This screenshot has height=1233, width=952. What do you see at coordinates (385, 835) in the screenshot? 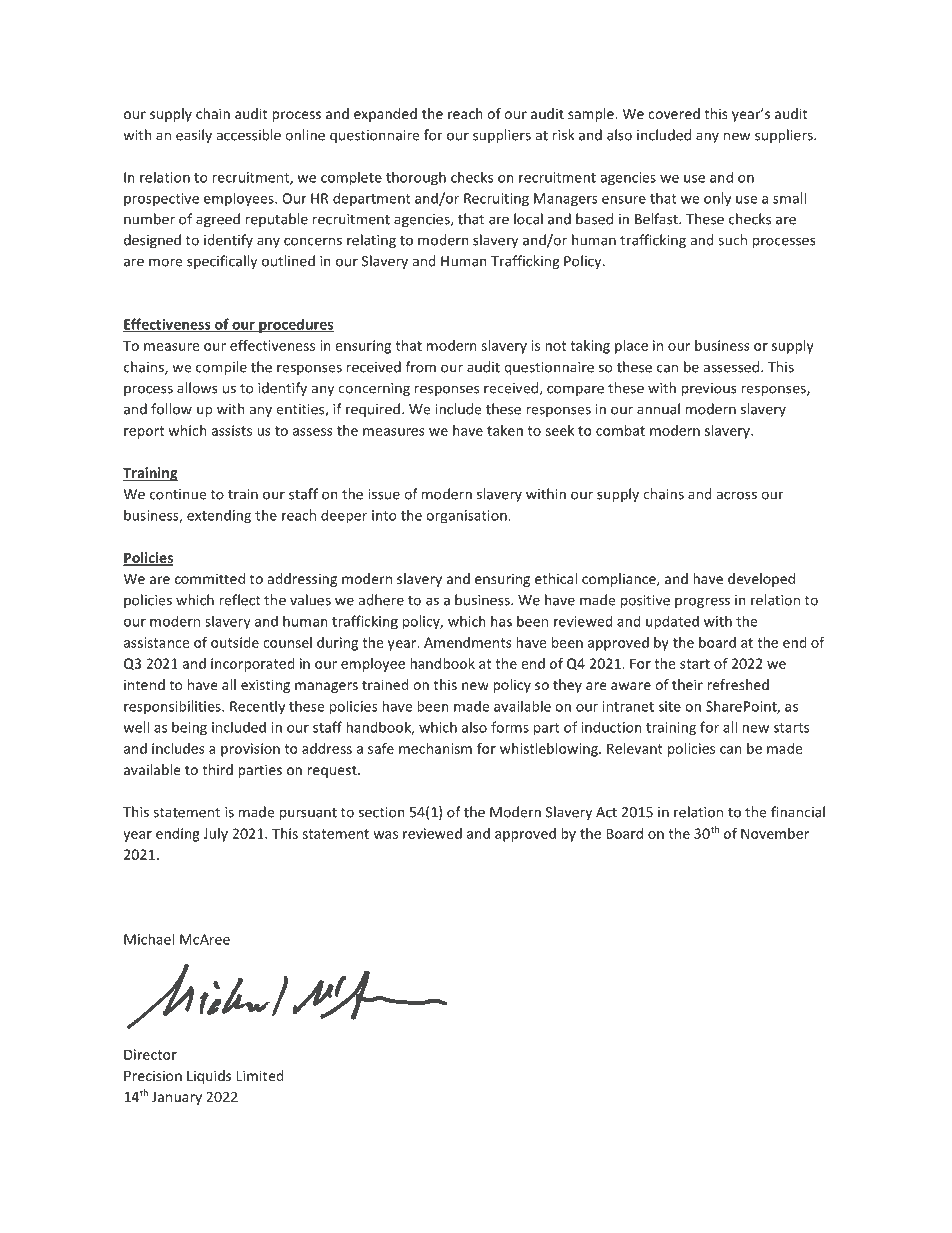
I see `was` at bounding box center [385, 835].
